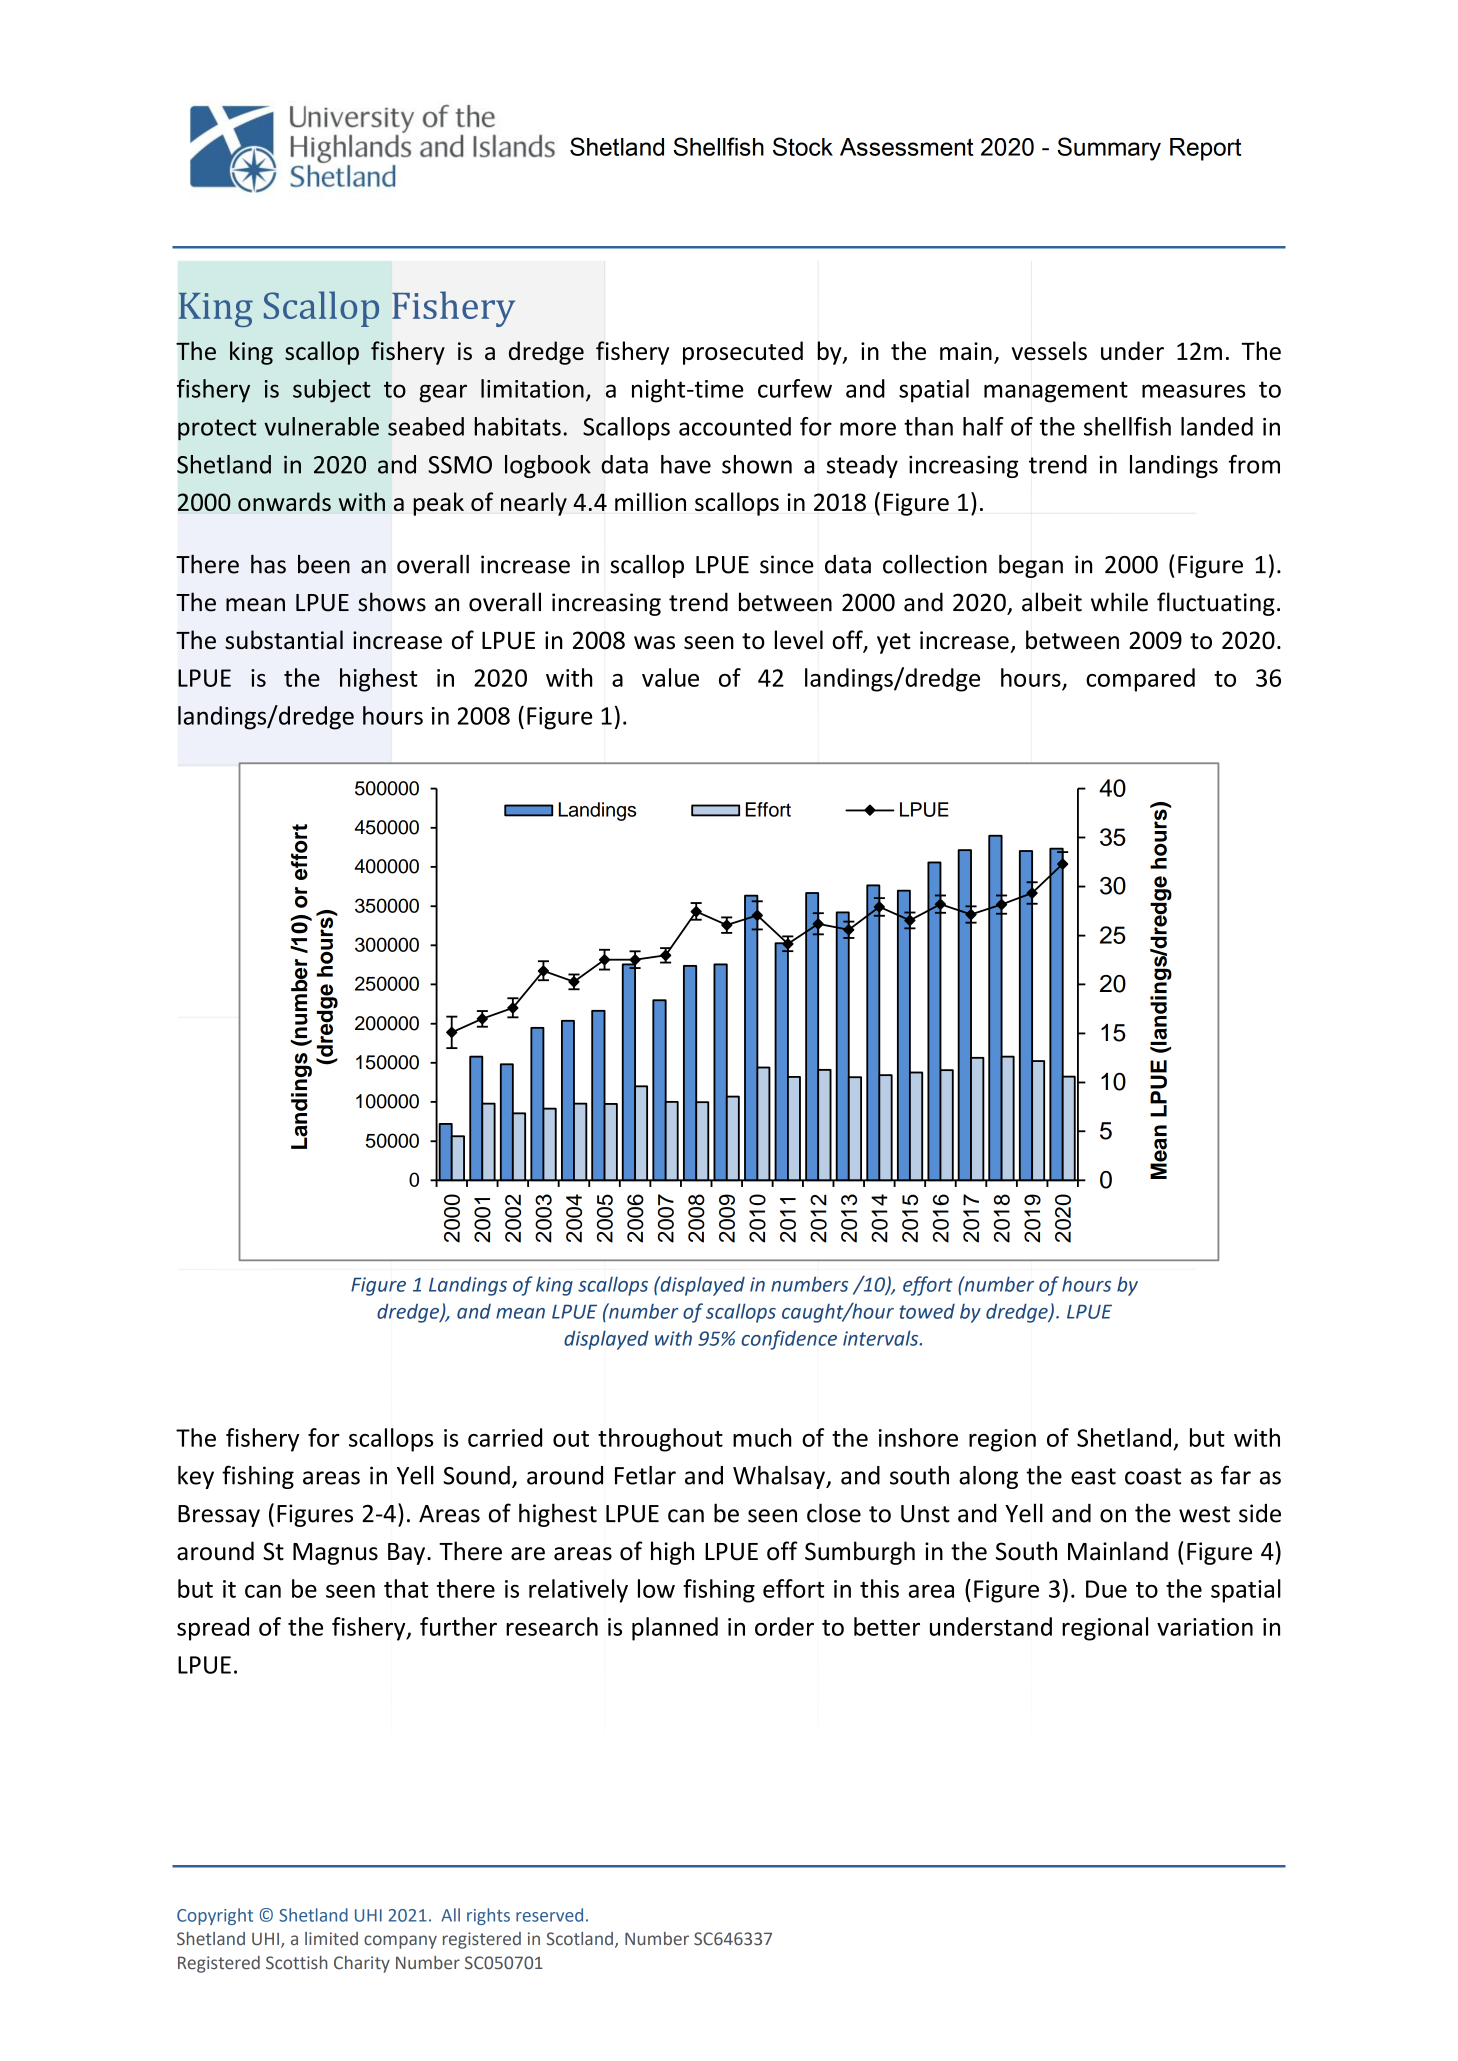 Image resolution: width=1458 pixels, height=2061 pixels. What do you see at coordinates (803, 146) in the screenshot?
I see `Stock` at bounding box center [803, 146].
